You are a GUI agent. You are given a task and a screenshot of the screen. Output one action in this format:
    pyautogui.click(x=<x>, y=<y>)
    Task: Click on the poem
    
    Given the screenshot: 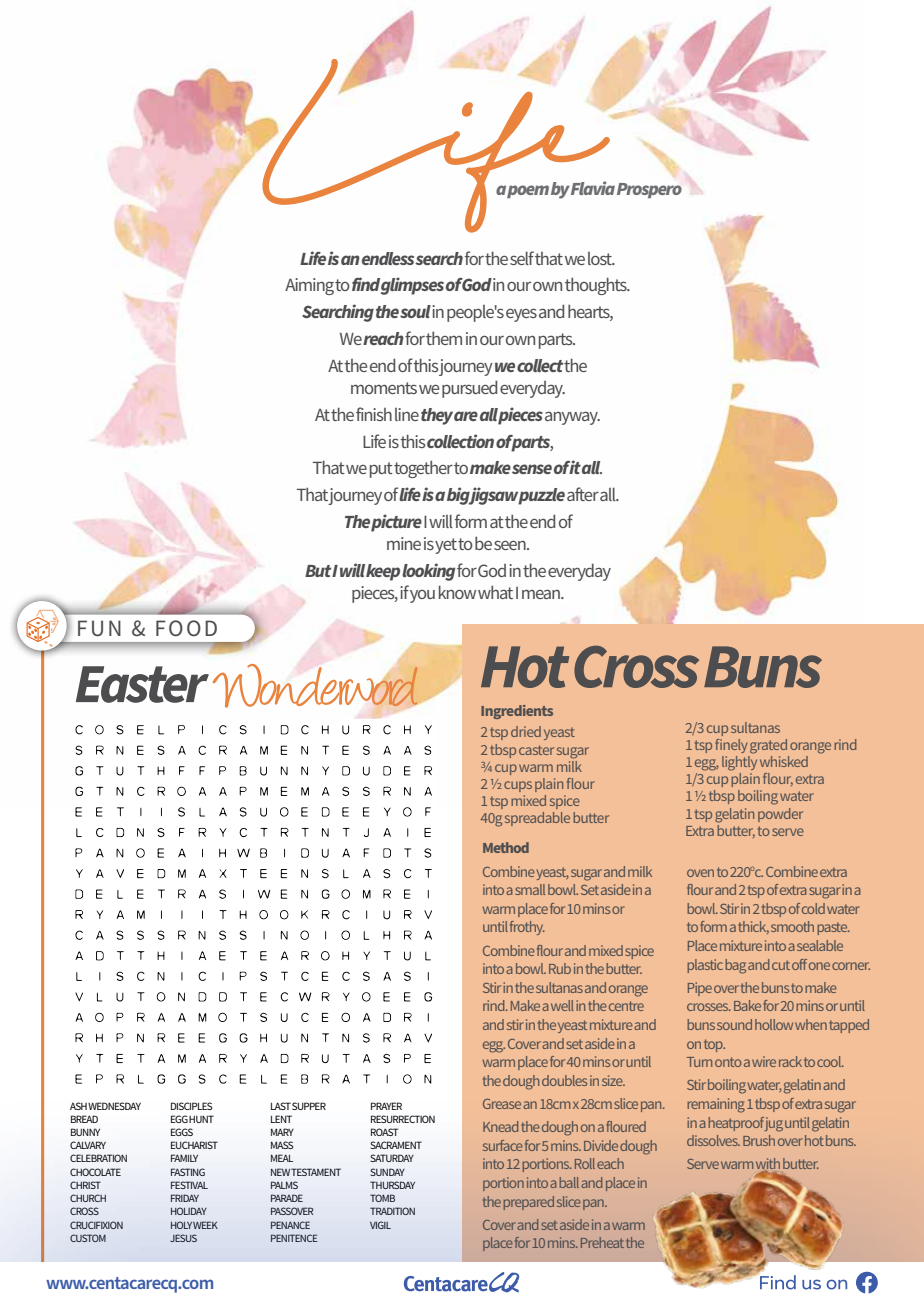 What is the action you would take?
    pyautogui.click(x=528, y=191)
